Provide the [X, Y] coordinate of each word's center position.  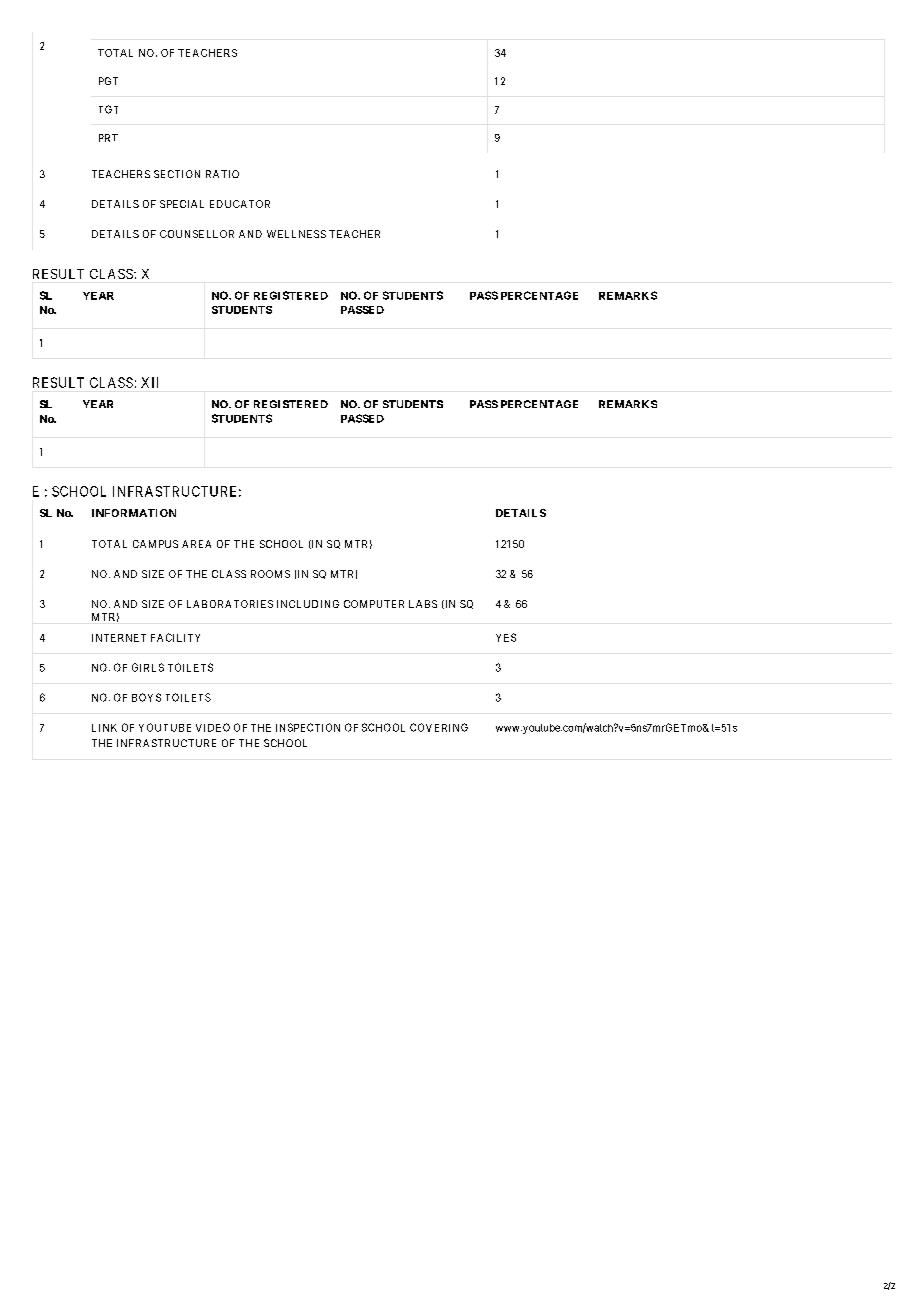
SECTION [177, 174]
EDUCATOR [240, 204]
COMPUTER [374, 604]
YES [506, 637]
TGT [108, 109]
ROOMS [270, 574]
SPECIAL [182, 204]
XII [149, 382]
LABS [423, 604]
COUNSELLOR [197, 234]
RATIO [222, 174]
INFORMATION [134, 513]
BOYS [146, 697]
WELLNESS [296, 234]
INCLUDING [308, 604]
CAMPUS [155, 544]
